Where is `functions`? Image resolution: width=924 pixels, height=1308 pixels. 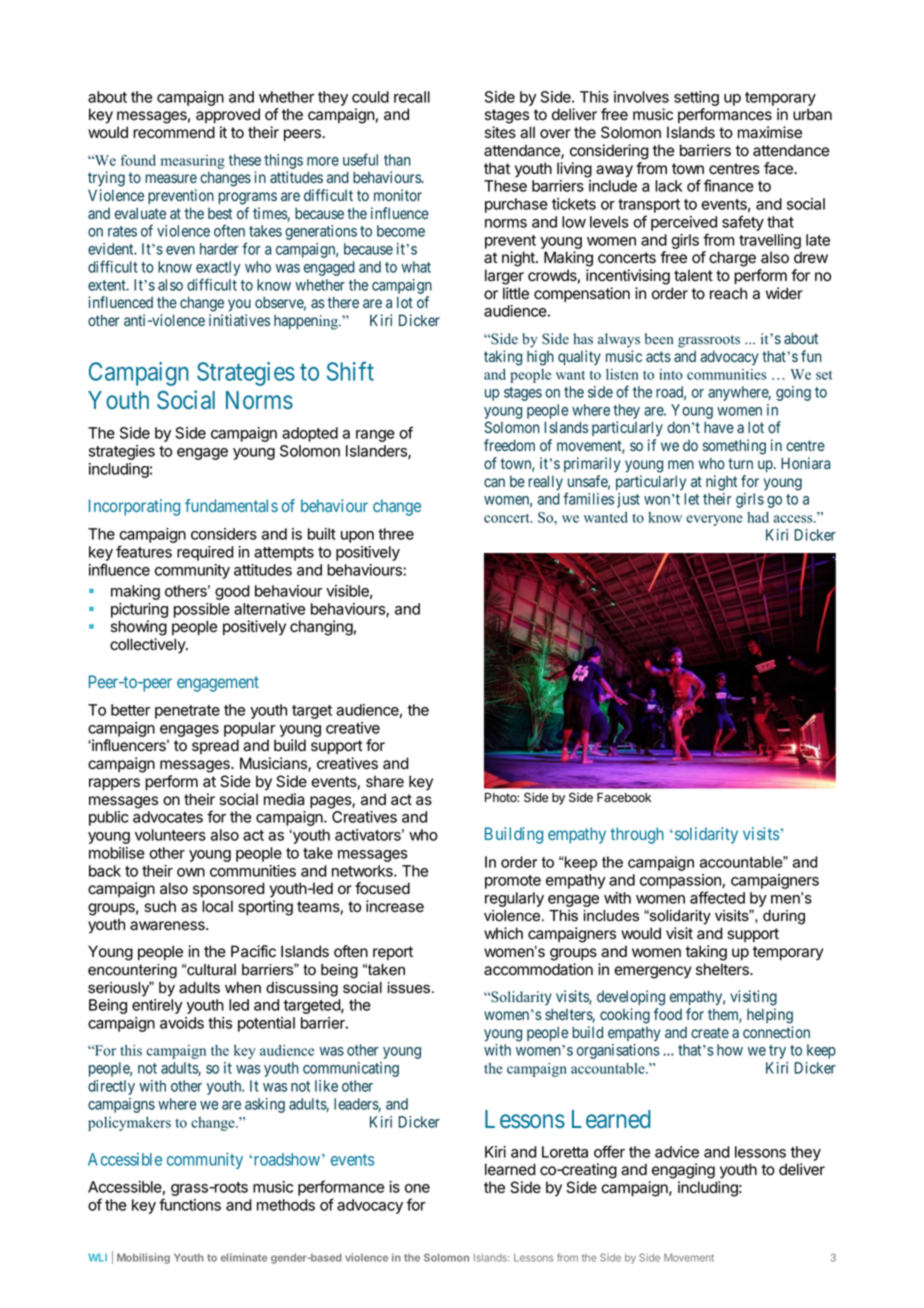 functions is located at coordinates (190, 1204).
